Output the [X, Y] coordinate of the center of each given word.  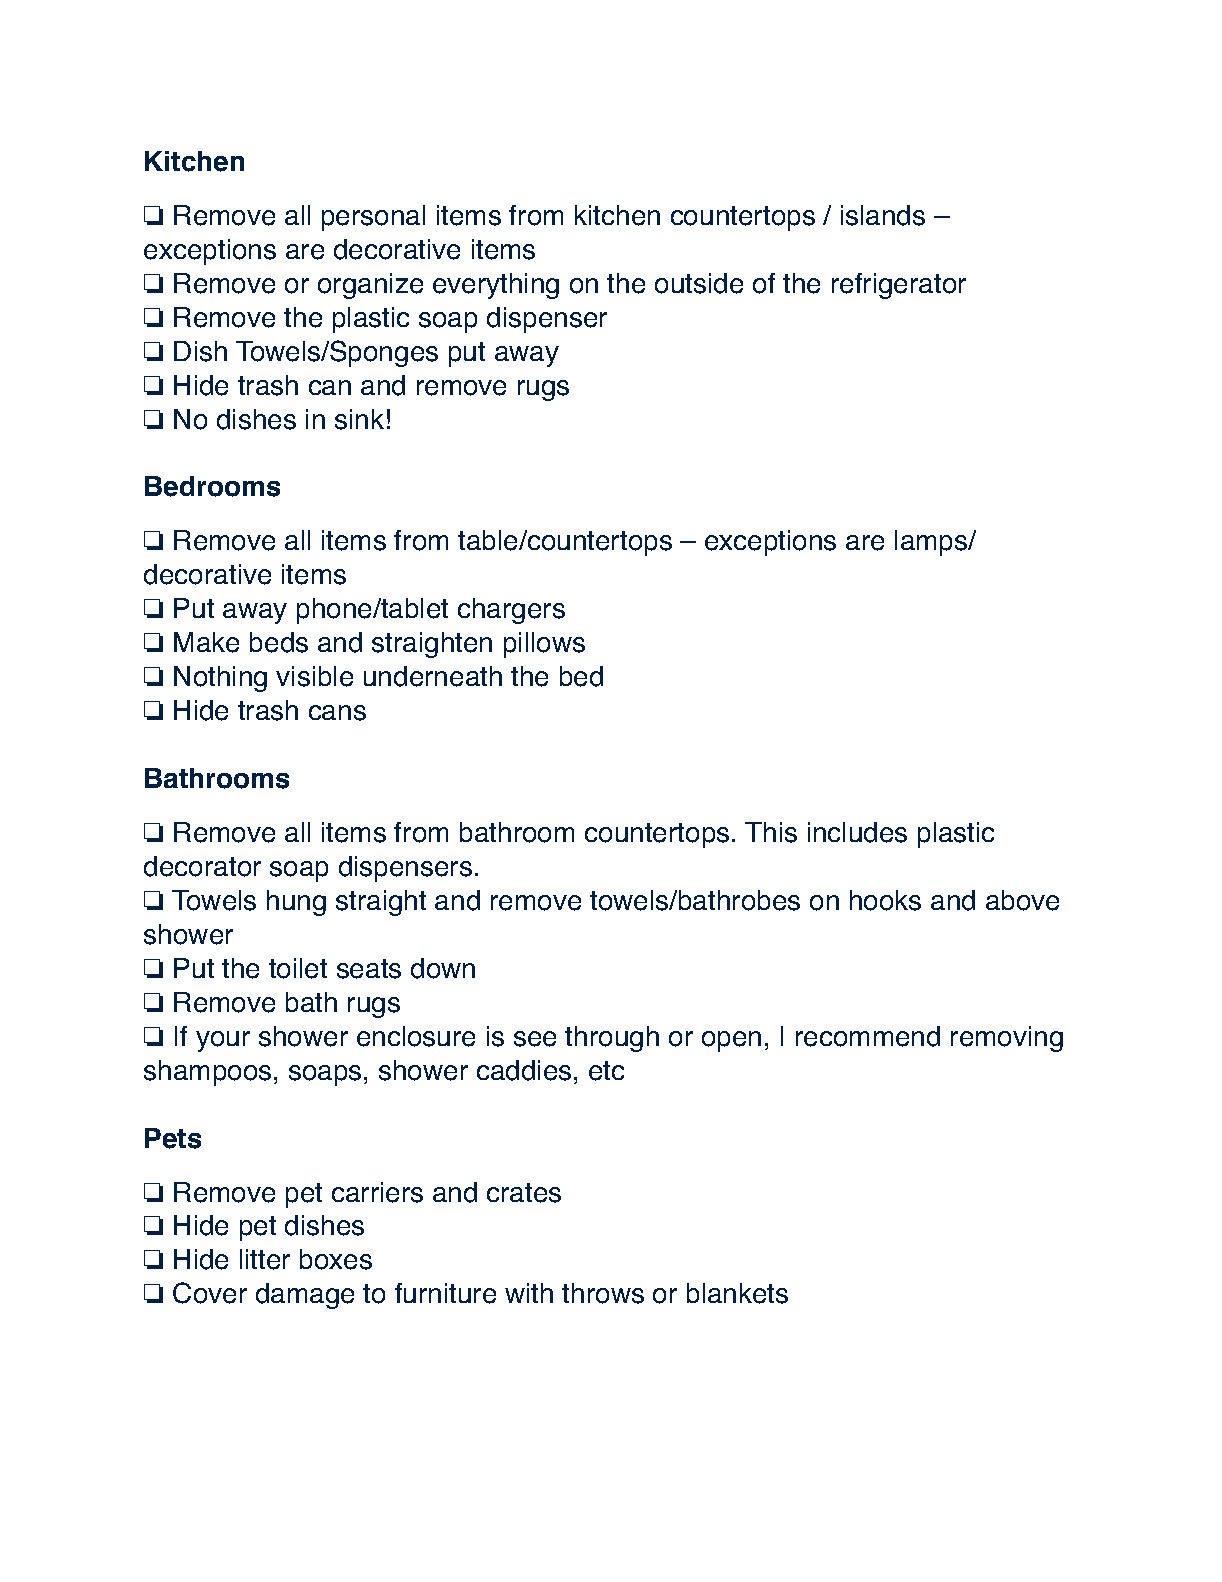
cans [337, 713]
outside [699, 283]
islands [883, 215]
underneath [433, 676]
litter [265, 1259]
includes [857, 832]
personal [373, 218]
